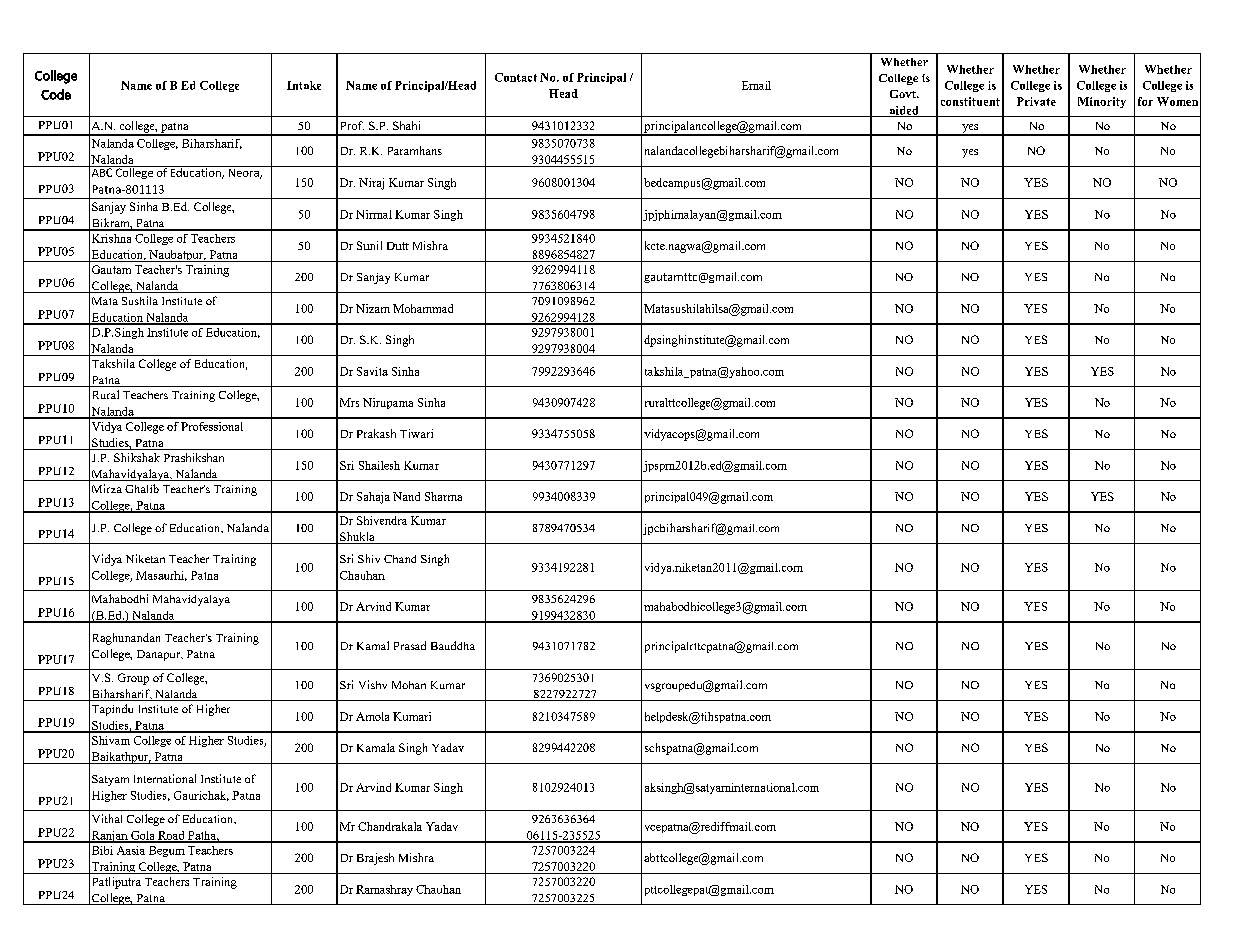 The height and width of the screenshot is (952, 1233). I want to click on Prasad, so click(410, 645).
